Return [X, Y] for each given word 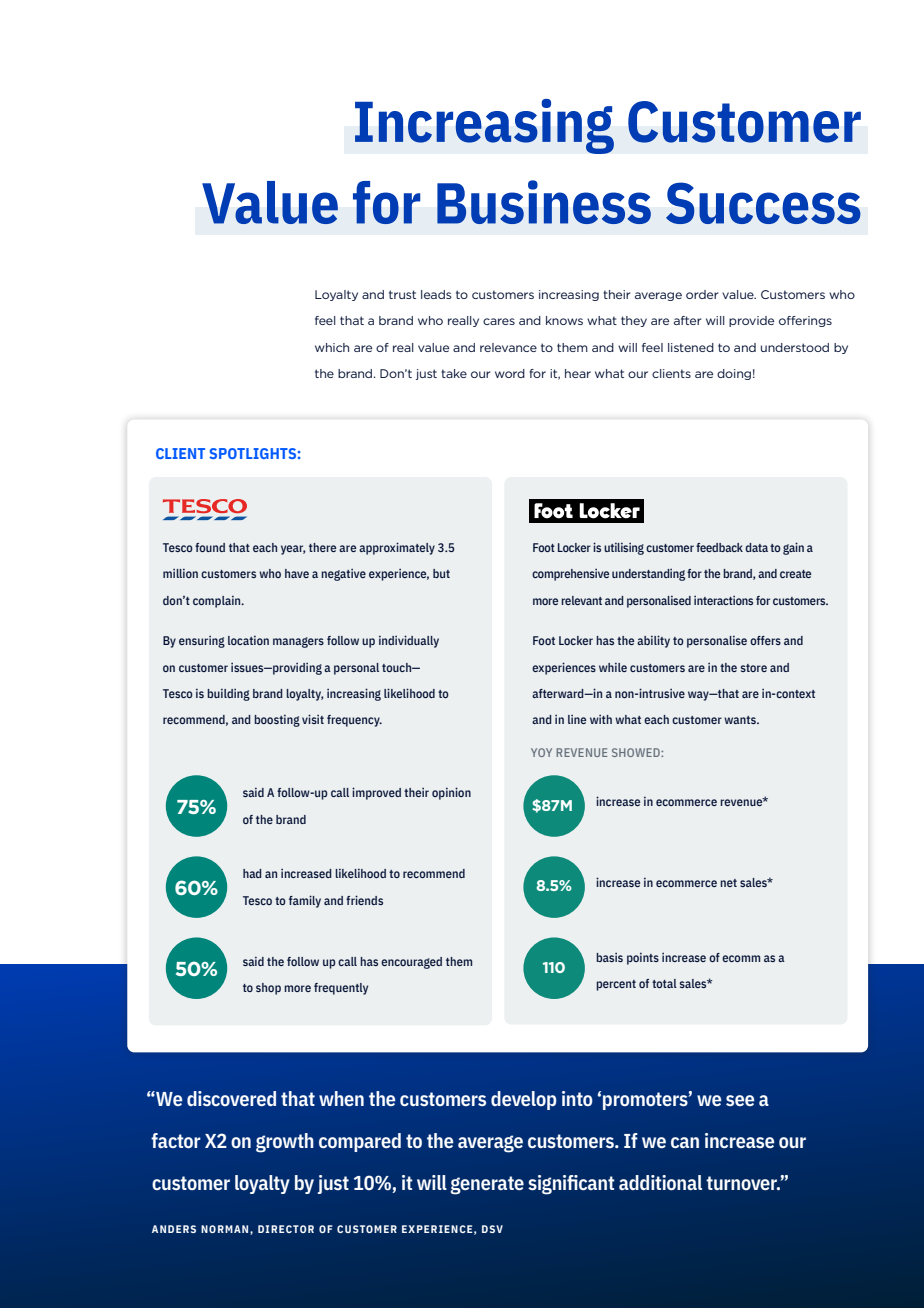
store [754, 668]
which [332, 347]
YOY [541, 752]
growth [285, 1143]
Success [763, 203]
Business [544, 202]
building [228, 694]
